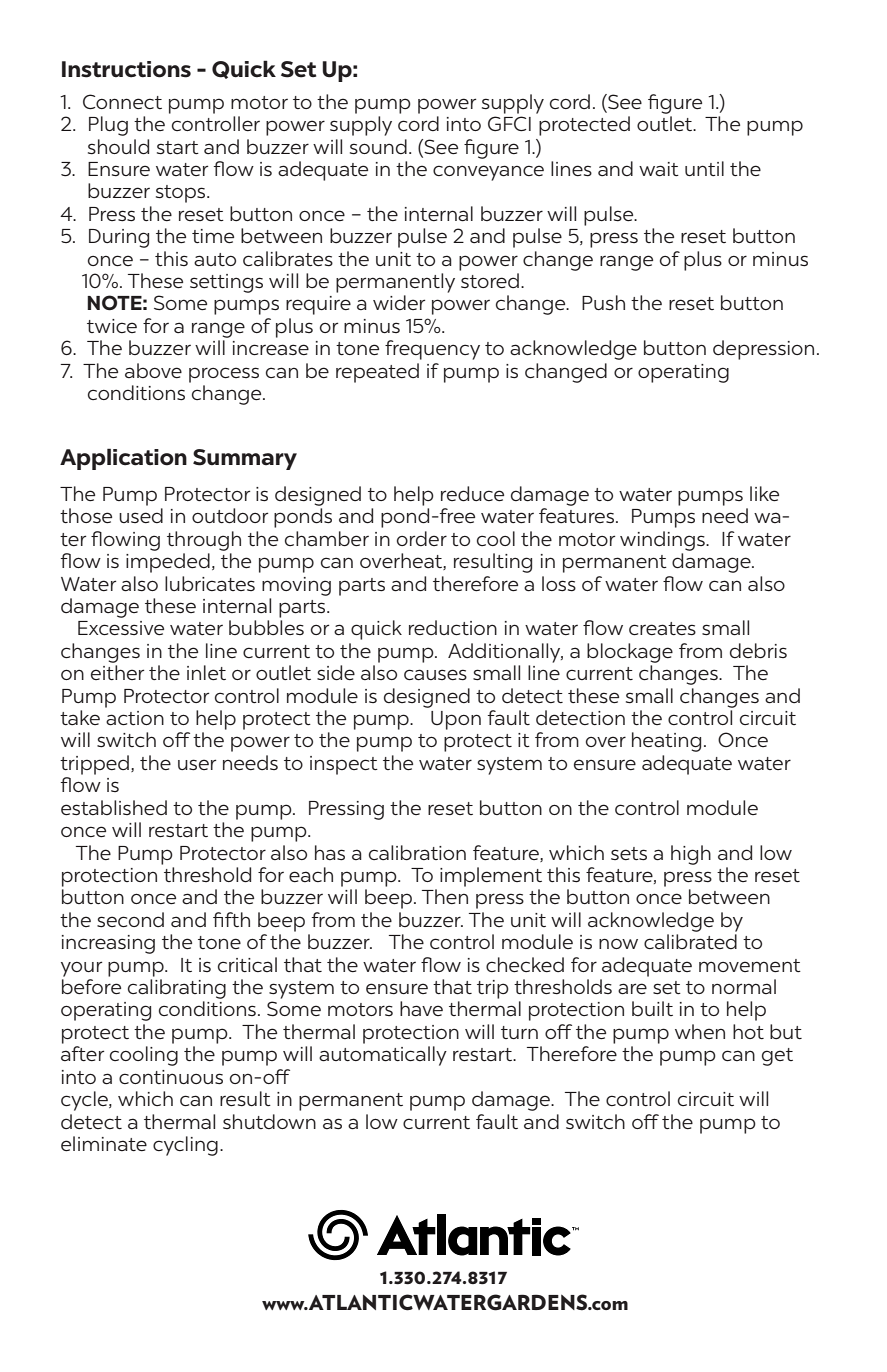  What do you see at coordinates (603, 302) in the screenshot?
I see `Push` at bounding box center [603, 302].
